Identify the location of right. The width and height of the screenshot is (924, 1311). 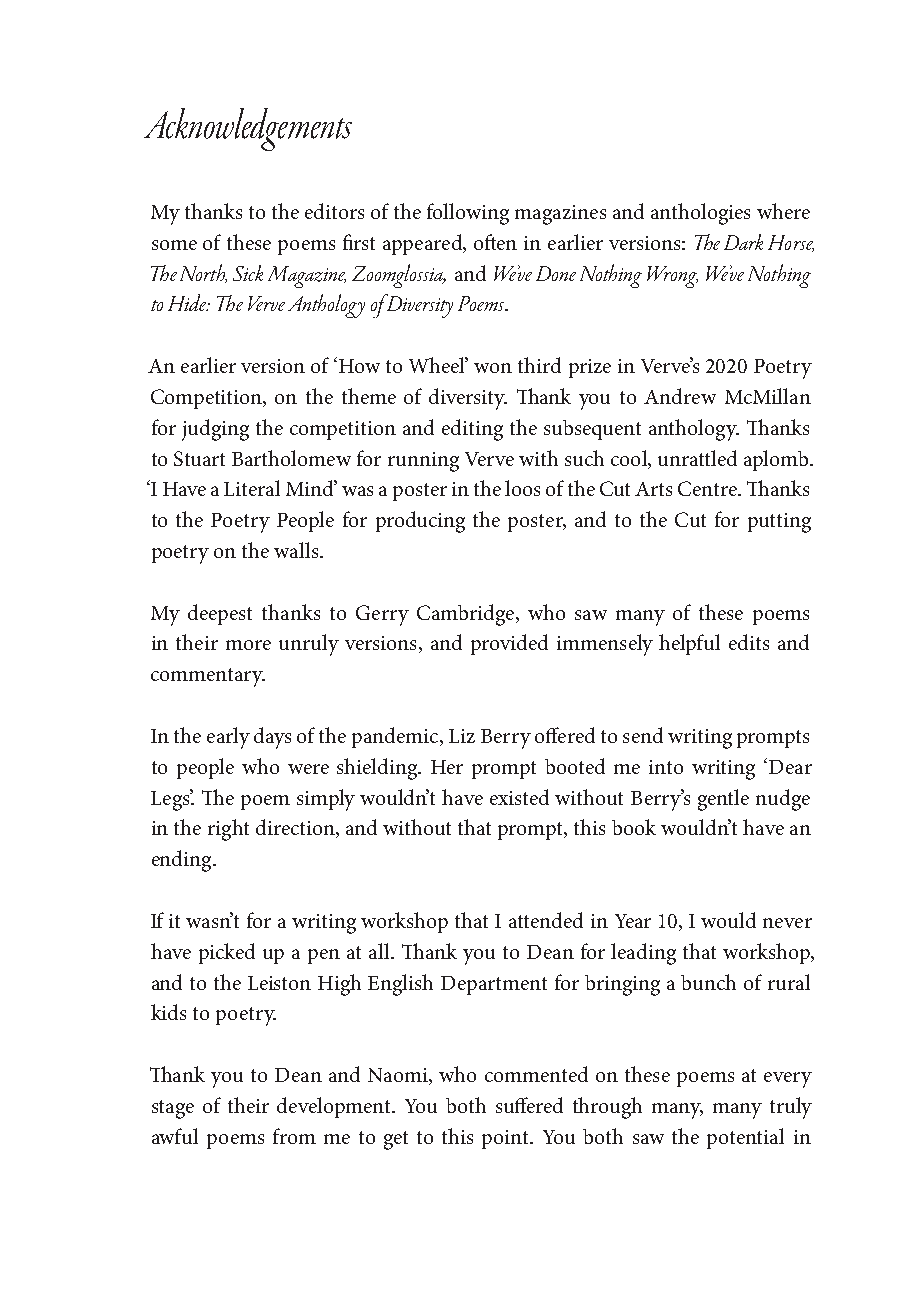
(228, 830).
